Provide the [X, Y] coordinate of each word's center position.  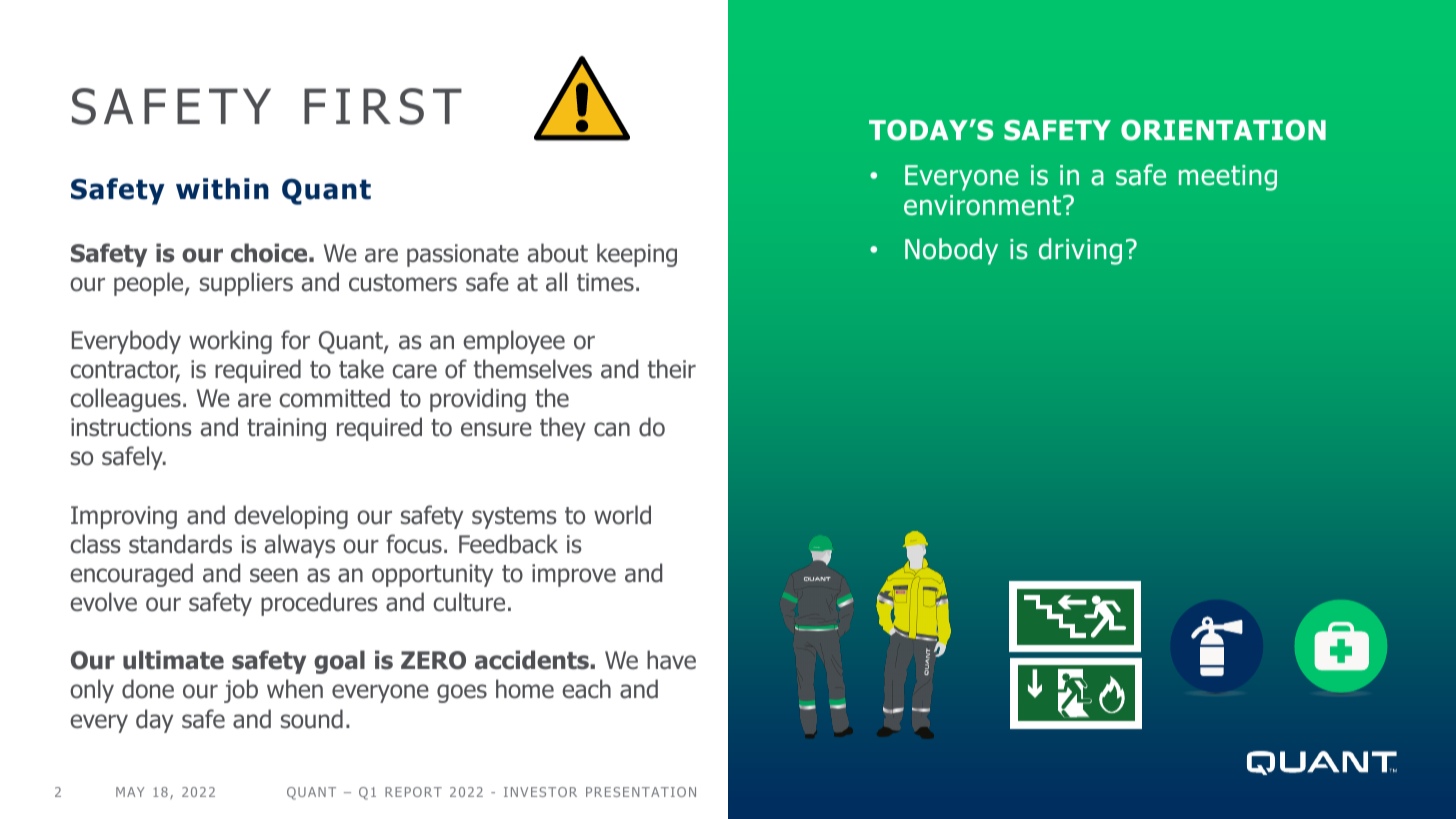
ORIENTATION [1223, 130]
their [672, 369]
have [671, 660]
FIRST [383, 106]
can [612, 429]
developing [291, 517]
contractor [125, 371]
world [622, 515]
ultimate [173, 660]
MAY [130, 792]
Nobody [951, 251]
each [586, 689]
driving [1080, 251]
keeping [637, 255]
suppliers [246, 284]
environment [984, 205]
